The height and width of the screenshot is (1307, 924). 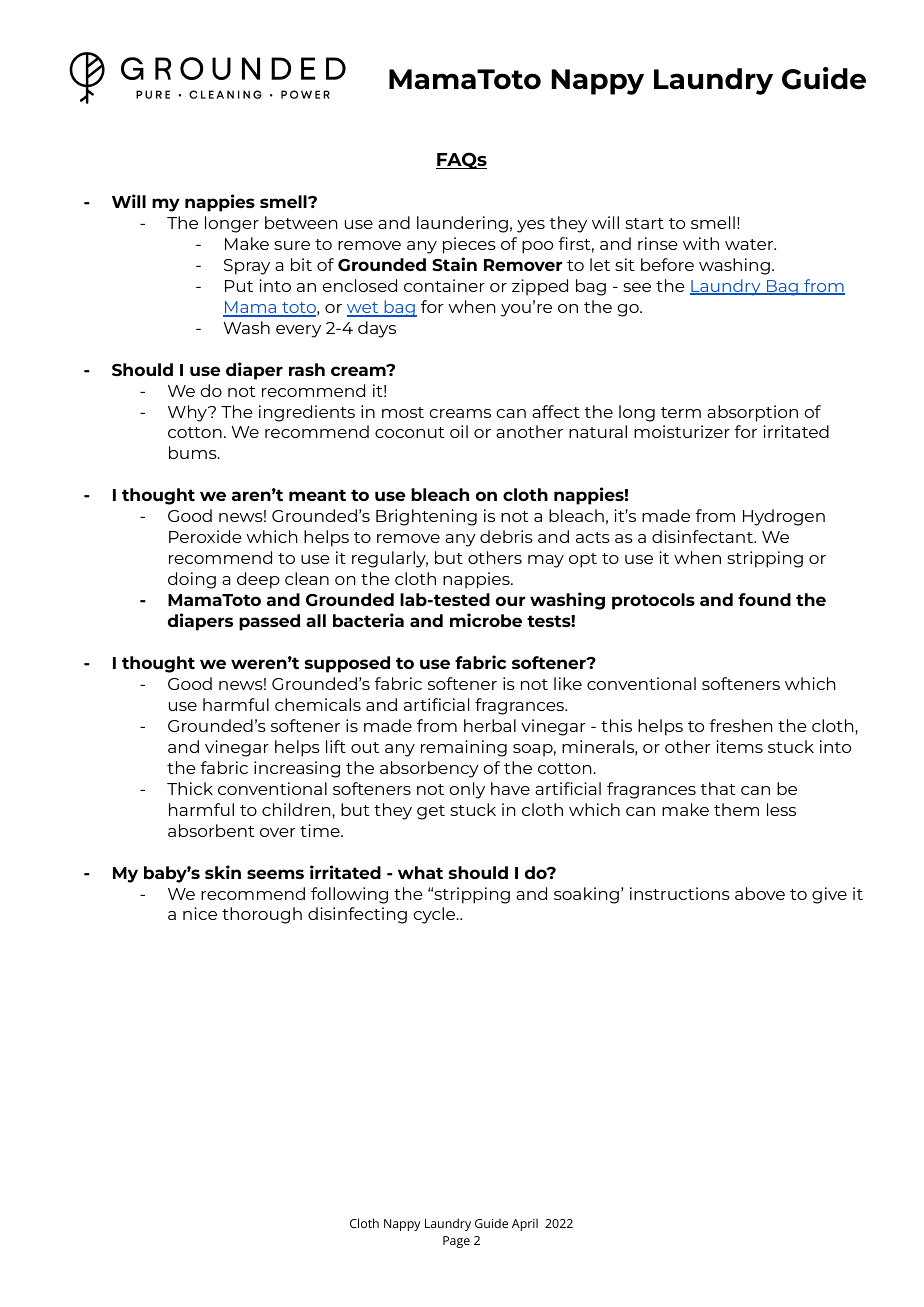 What do you see at coordinates (764, 599) in the screenshot?
I see `found` at bounding box center [764, 599].
